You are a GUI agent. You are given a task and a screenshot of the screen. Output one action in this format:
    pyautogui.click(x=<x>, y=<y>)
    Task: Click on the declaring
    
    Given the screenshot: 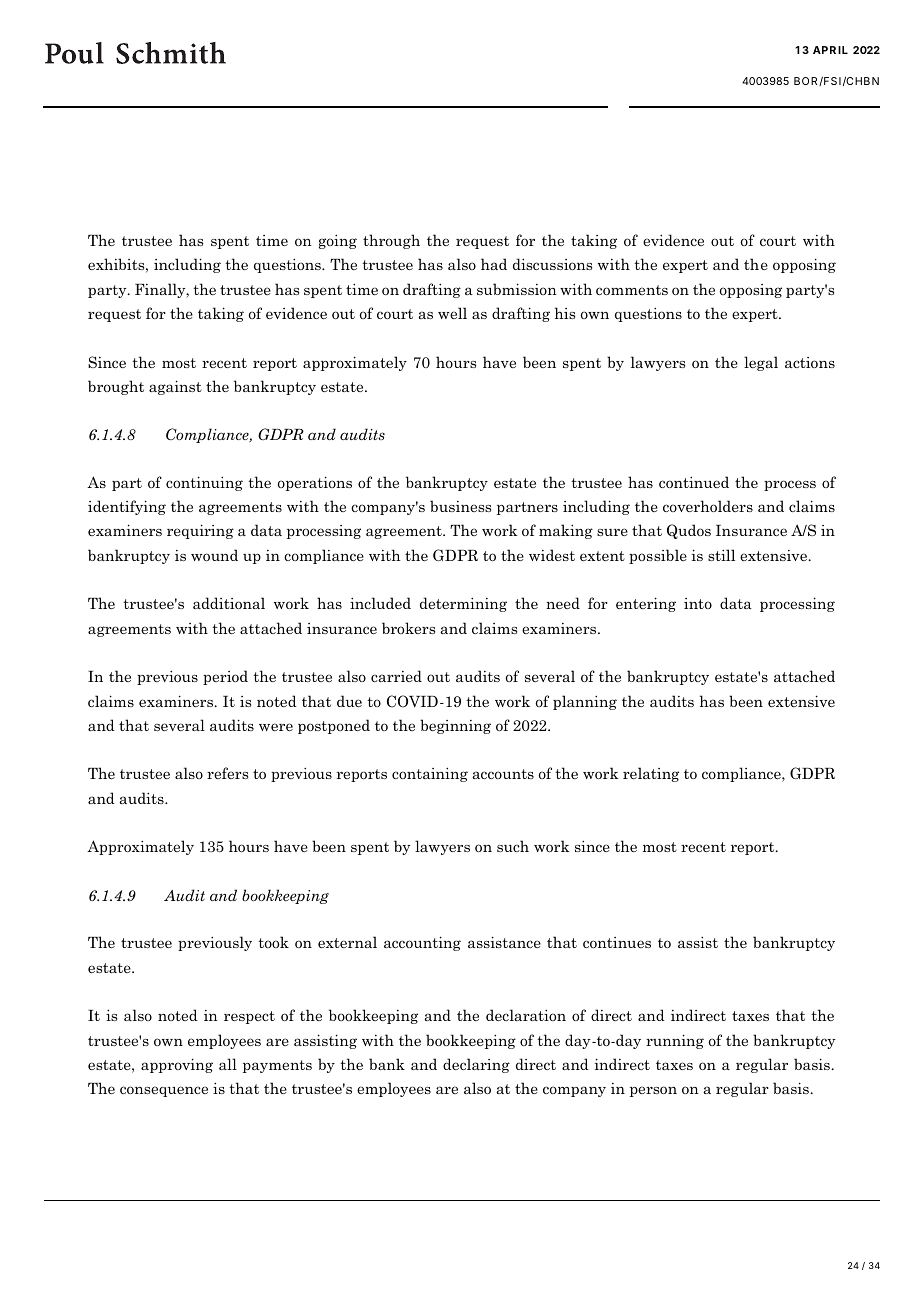 What is the action you would take?
    pyautogui.click(x=476, y=1065)
